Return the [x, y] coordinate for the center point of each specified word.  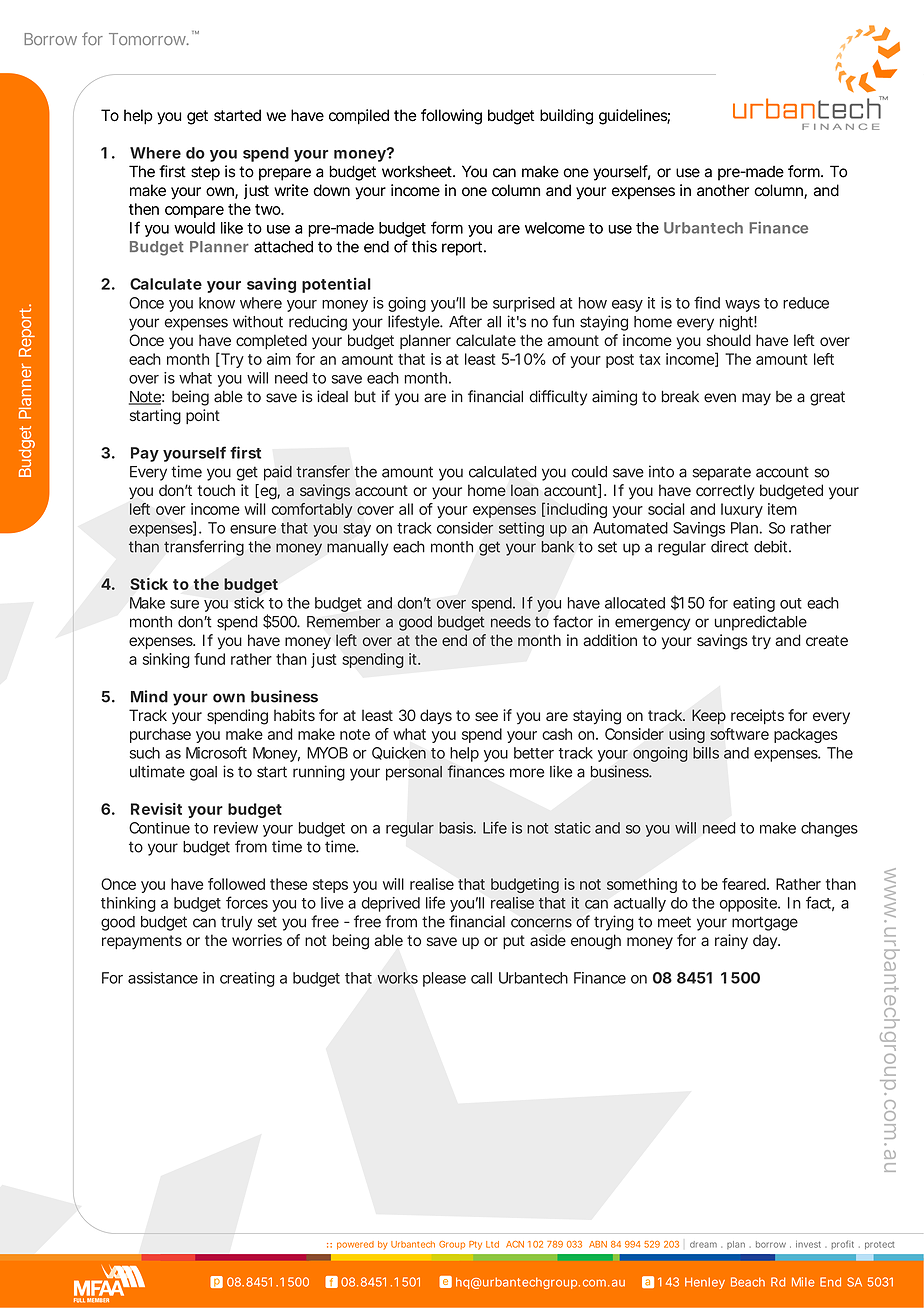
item [782, 509]
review [236, 828]
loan [525, 490]
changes [829, 829]
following [451, 117]
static [572, 828]
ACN [515, 1244]
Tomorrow [149, 39]
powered [355, 1245]
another [723, 190]
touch [216, 490]
